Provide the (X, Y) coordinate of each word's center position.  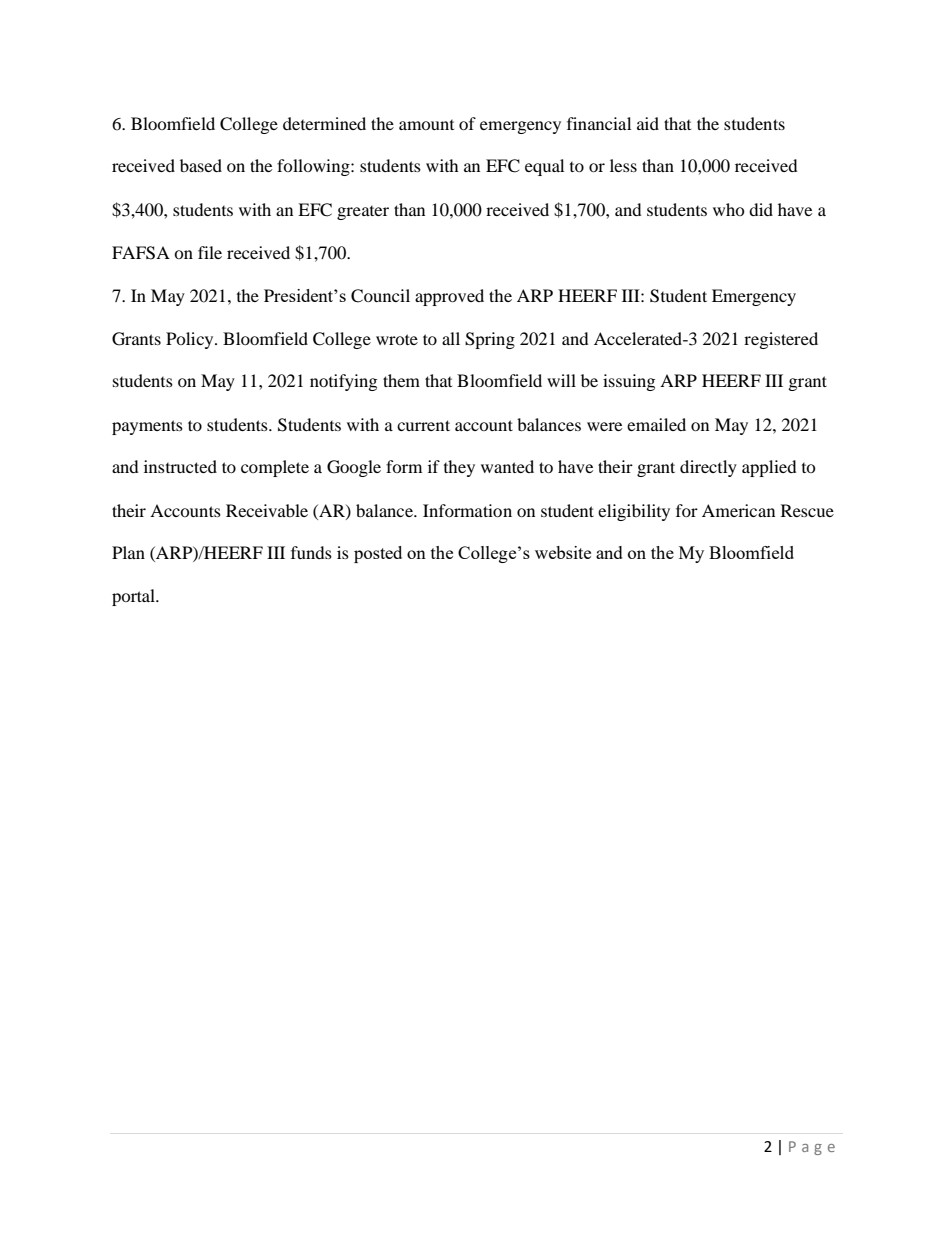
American (738, 510)
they (459, 468)
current (423, 425)
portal (134, 597)
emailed (656, 424)
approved (449, 297)
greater (363, 213)
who (729, 209)
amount (426, 125)
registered (781, 340)
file (210, 252)
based (201, 165)
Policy (191, 340)
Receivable (267, 510)
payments (147, 427)
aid (648, 123)
